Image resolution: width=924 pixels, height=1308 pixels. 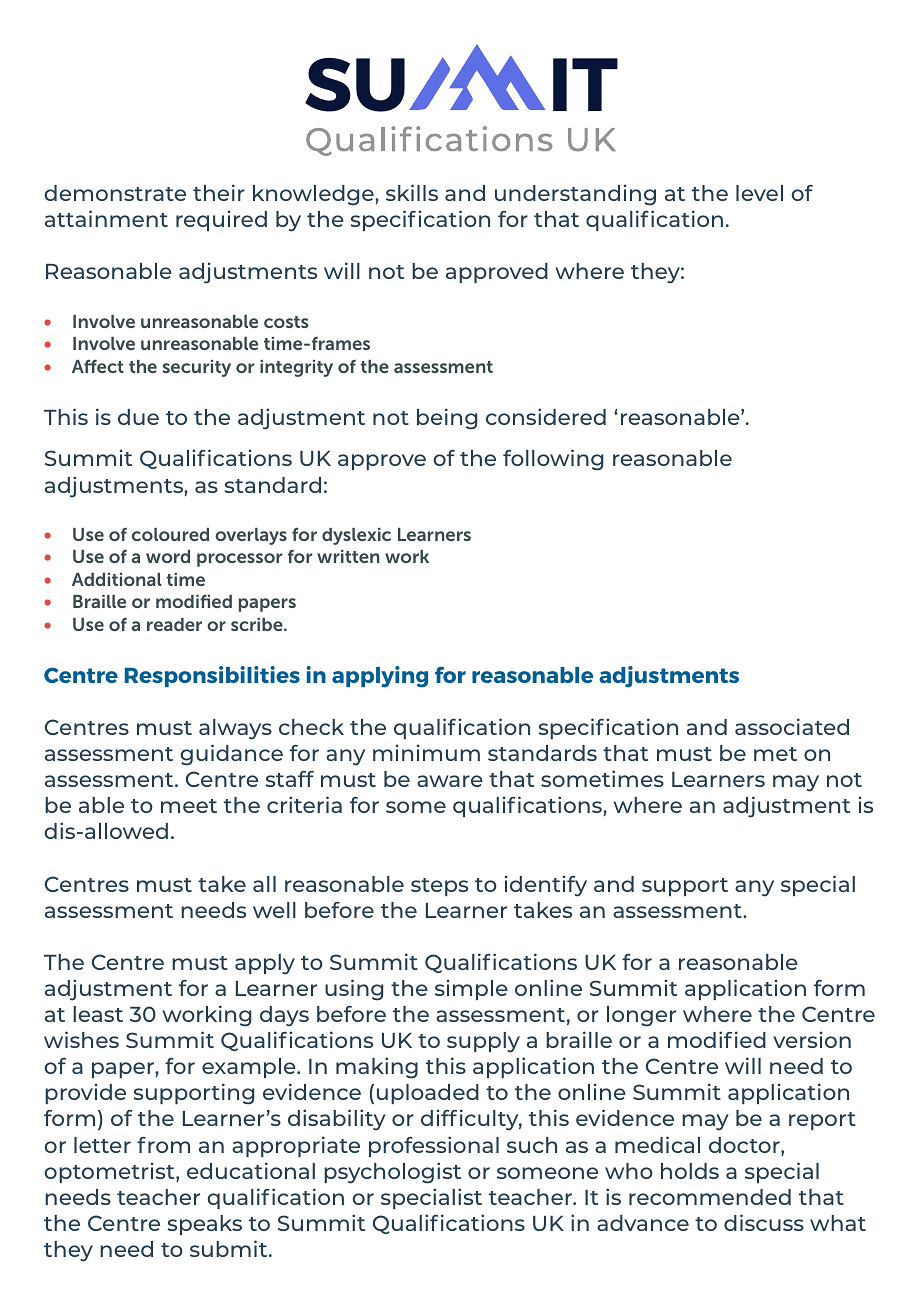 I want to click on version, so click(x=812, y=1039).
